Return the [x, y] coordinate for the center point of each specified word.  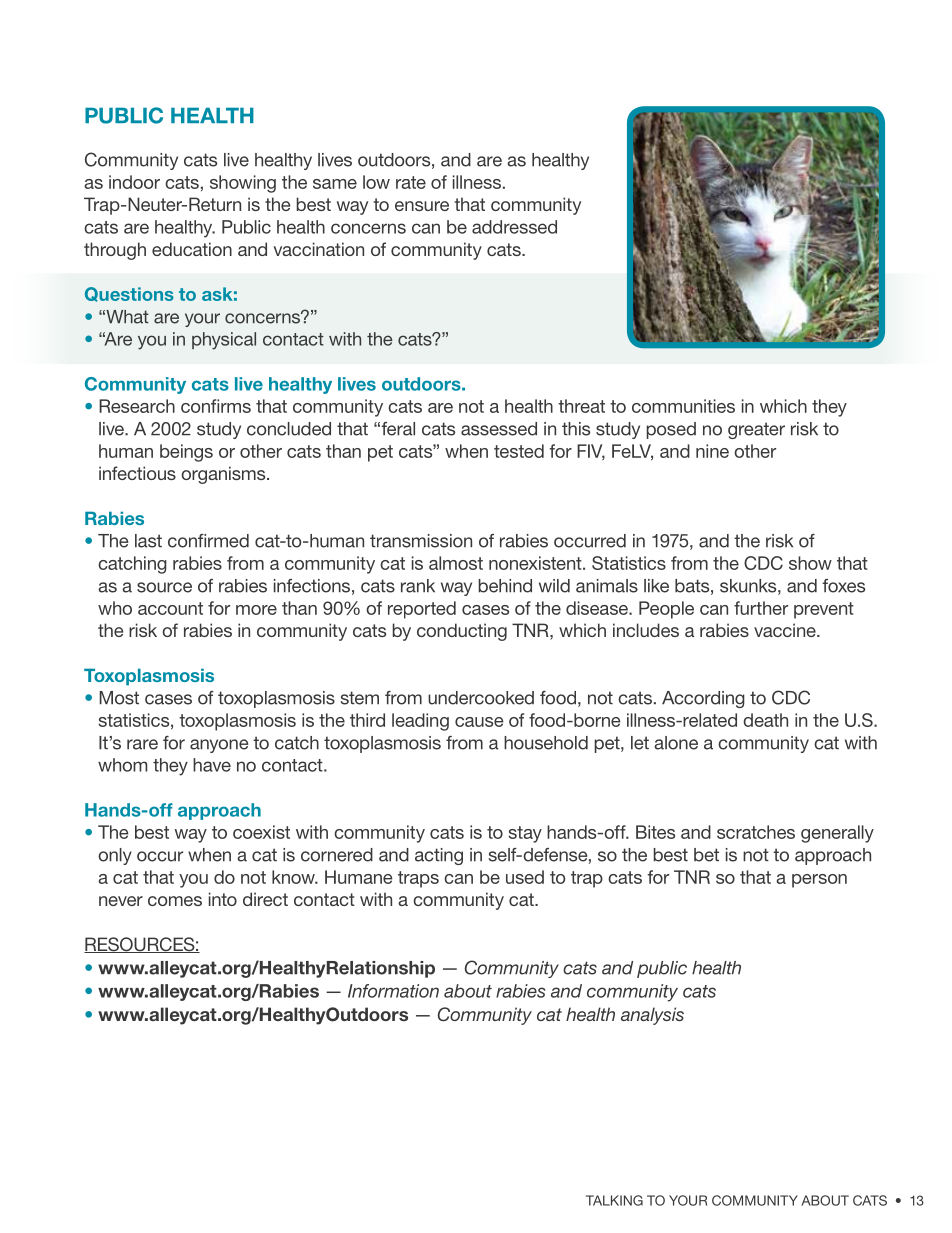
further [761, 608]
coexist [261, 832]
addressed [514, 227]
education [192, 249]
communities [683, 406]
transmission [421, 541]
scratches [756, 832]
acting [439, 856]
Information [393, 991]
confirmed [208, 541]
